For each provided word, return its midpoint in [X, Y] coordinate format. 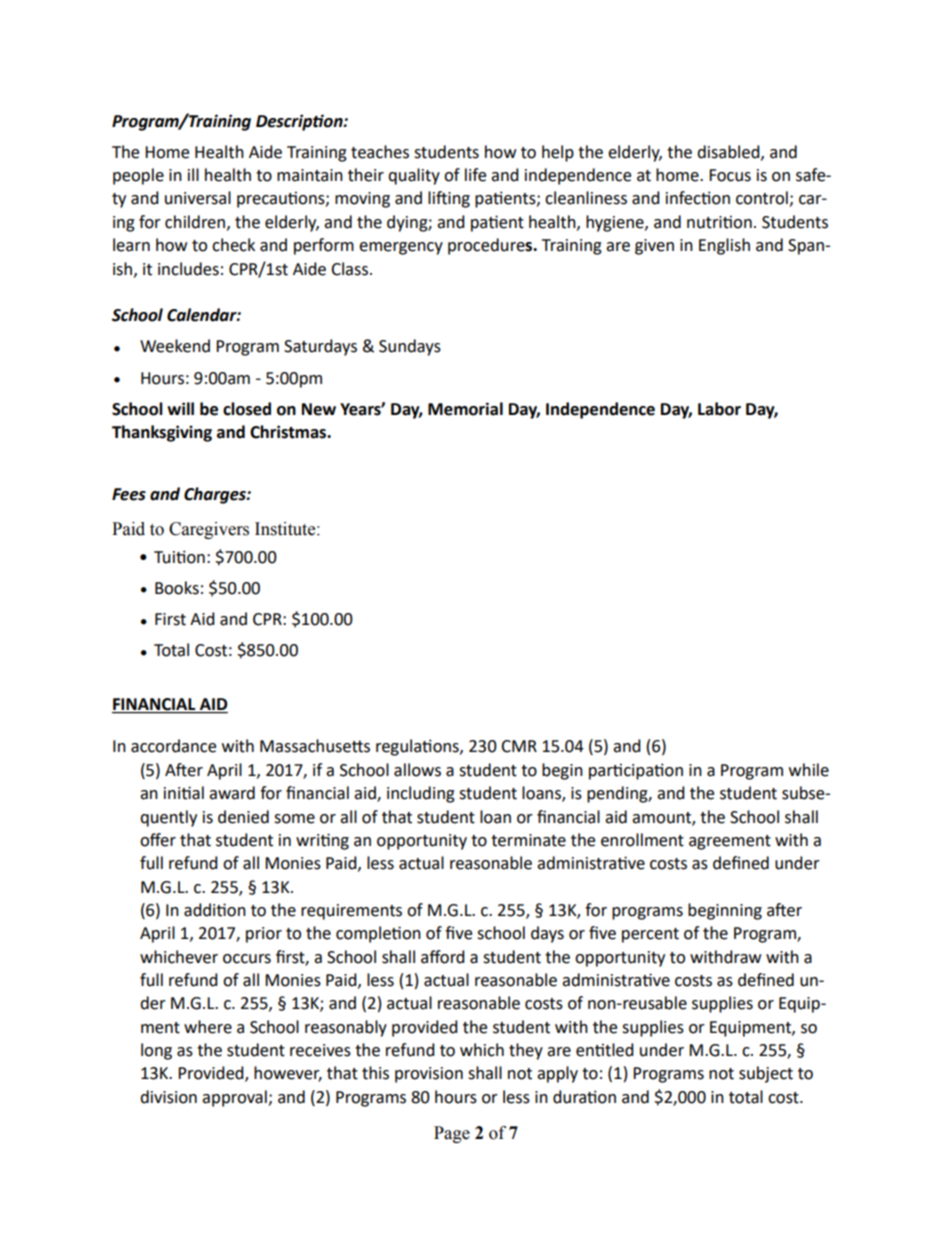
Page [452, 1134]
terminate [528, 840]
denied [243, 817]
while [809, 770]
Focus [730, 175]
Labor [719, 409]
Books [177, 588]
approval [235, 1098]
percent [650, 935]
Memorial [465, 409]
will [180, 408]
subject [766, 1074]
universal [198, 198]
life [475, 175]
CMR [519, 746]
